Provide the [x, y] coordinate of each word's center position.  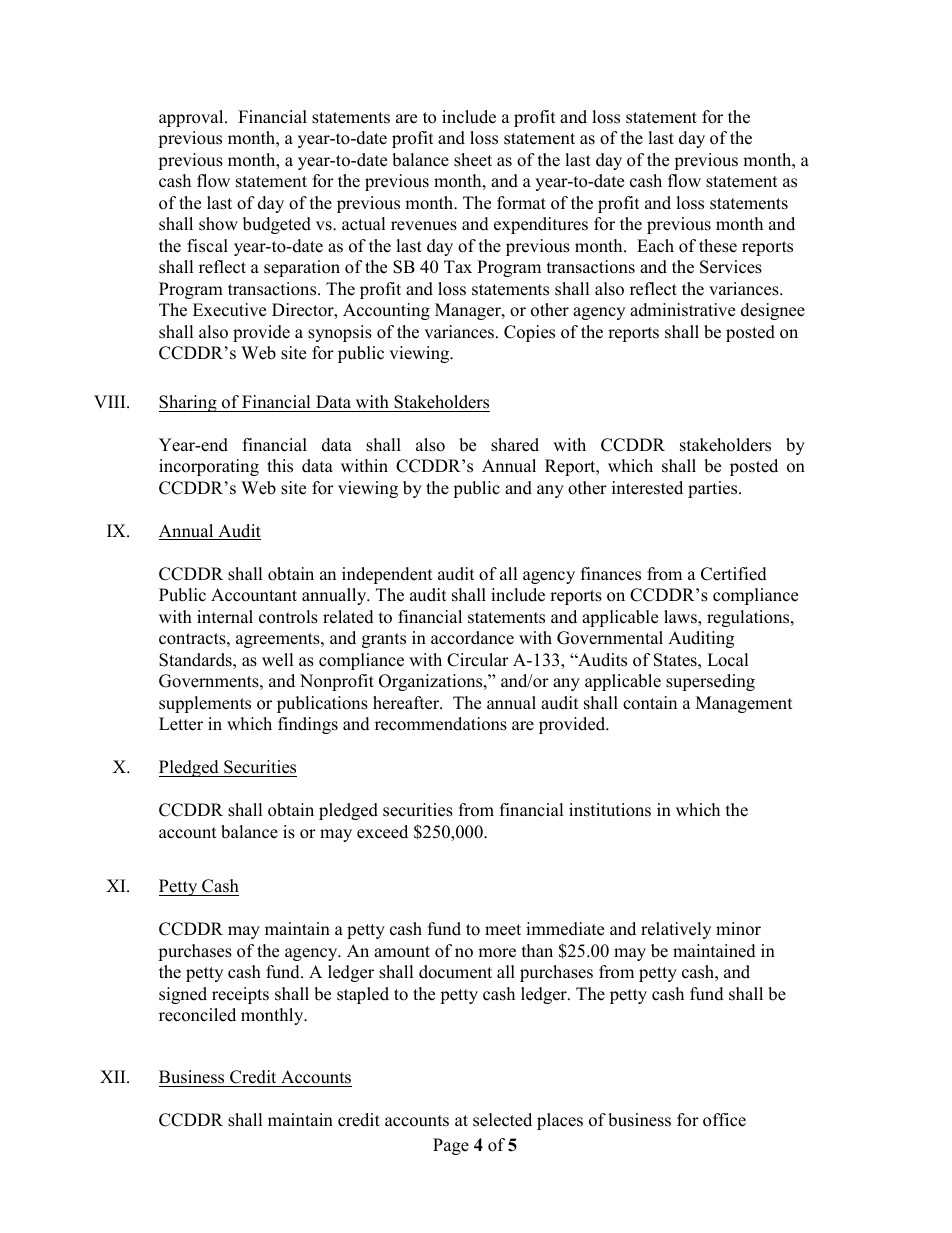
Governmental [610, 638]
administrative [682, 310]
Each [655, 246]
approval [192, 118]
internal [225, 617]
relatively [676, 930]
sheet [473, 160]
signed [183, 995]
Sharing [189, 403]
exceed [382, 832]
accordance [472, 638]
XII [114, 1076]
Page [451, 1146]
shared [515, 445]
